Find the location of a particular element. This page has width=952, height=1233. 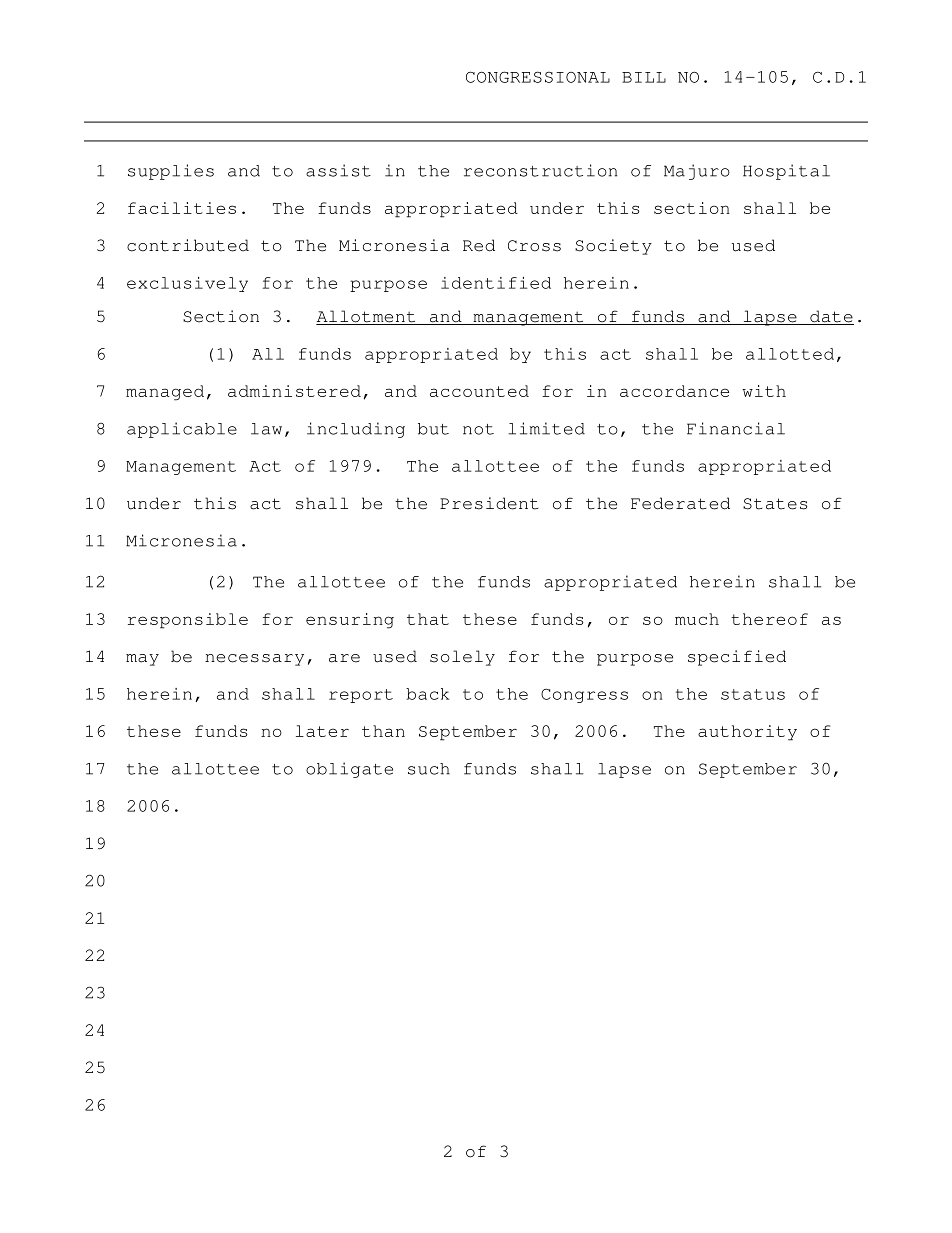

that is located at coordinates (428, 619).
